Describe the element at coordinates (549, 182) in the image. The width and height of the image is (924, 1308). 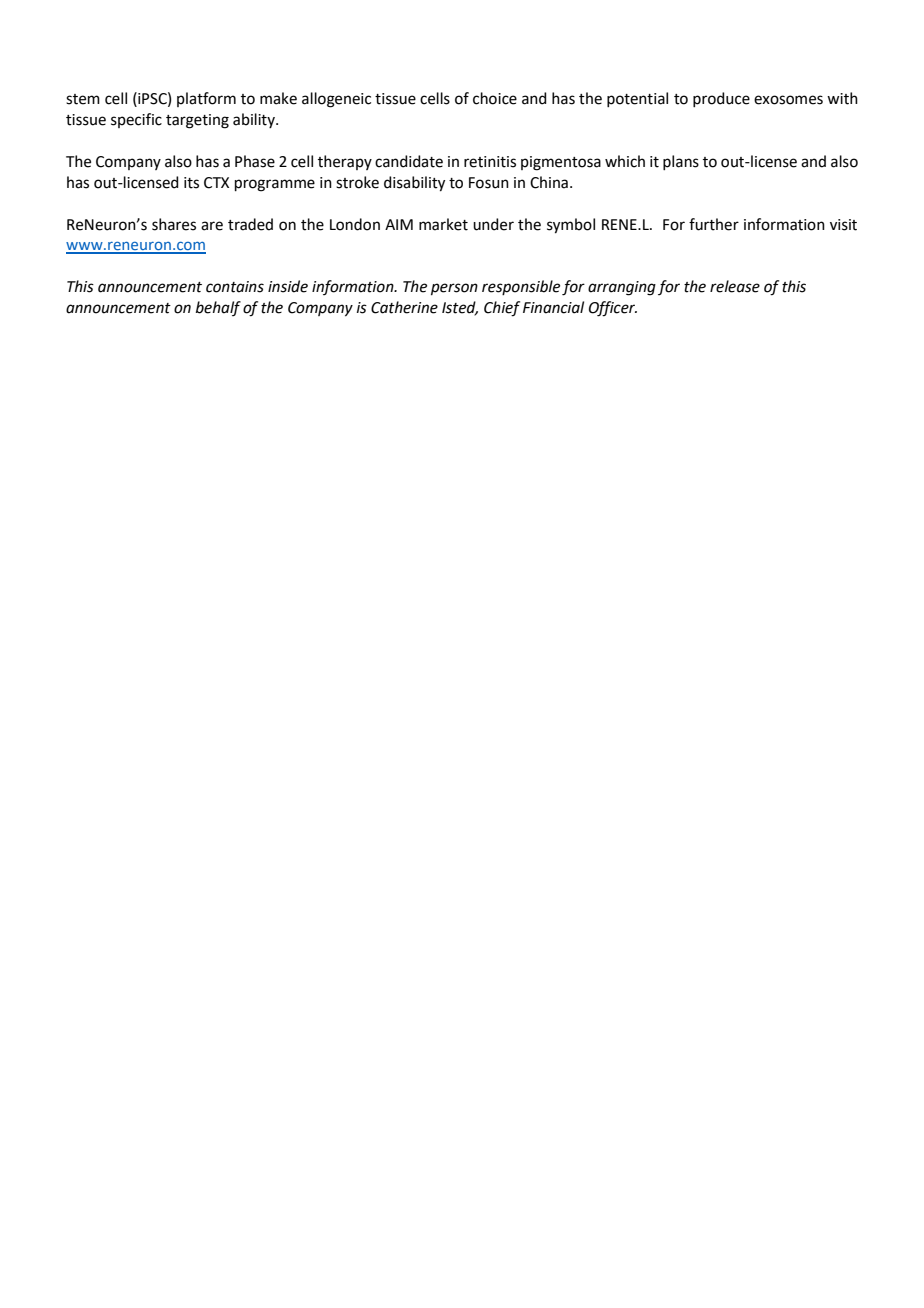
I see `China` at that location.
